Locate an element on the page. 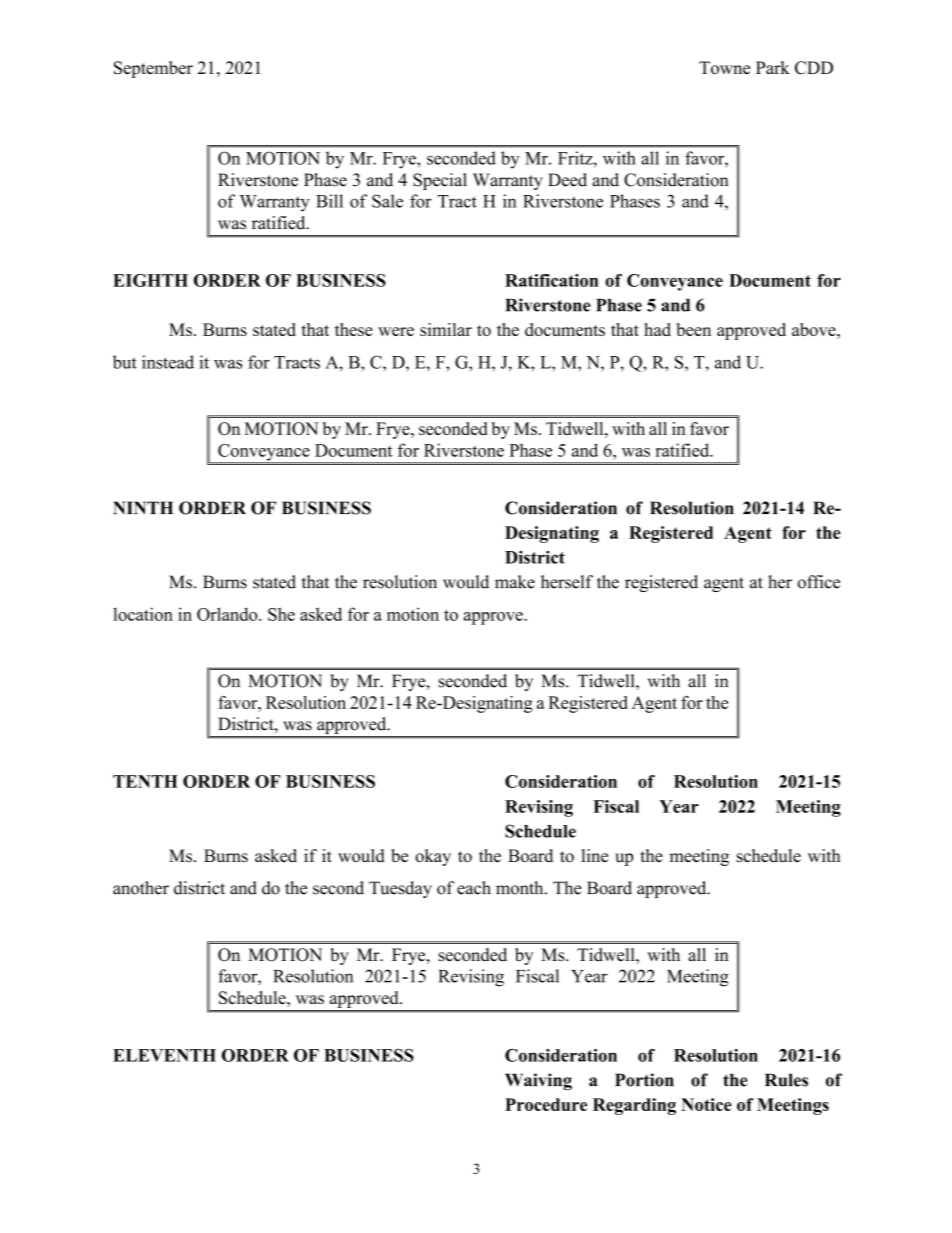  September is located at coordinates (153, 69).
